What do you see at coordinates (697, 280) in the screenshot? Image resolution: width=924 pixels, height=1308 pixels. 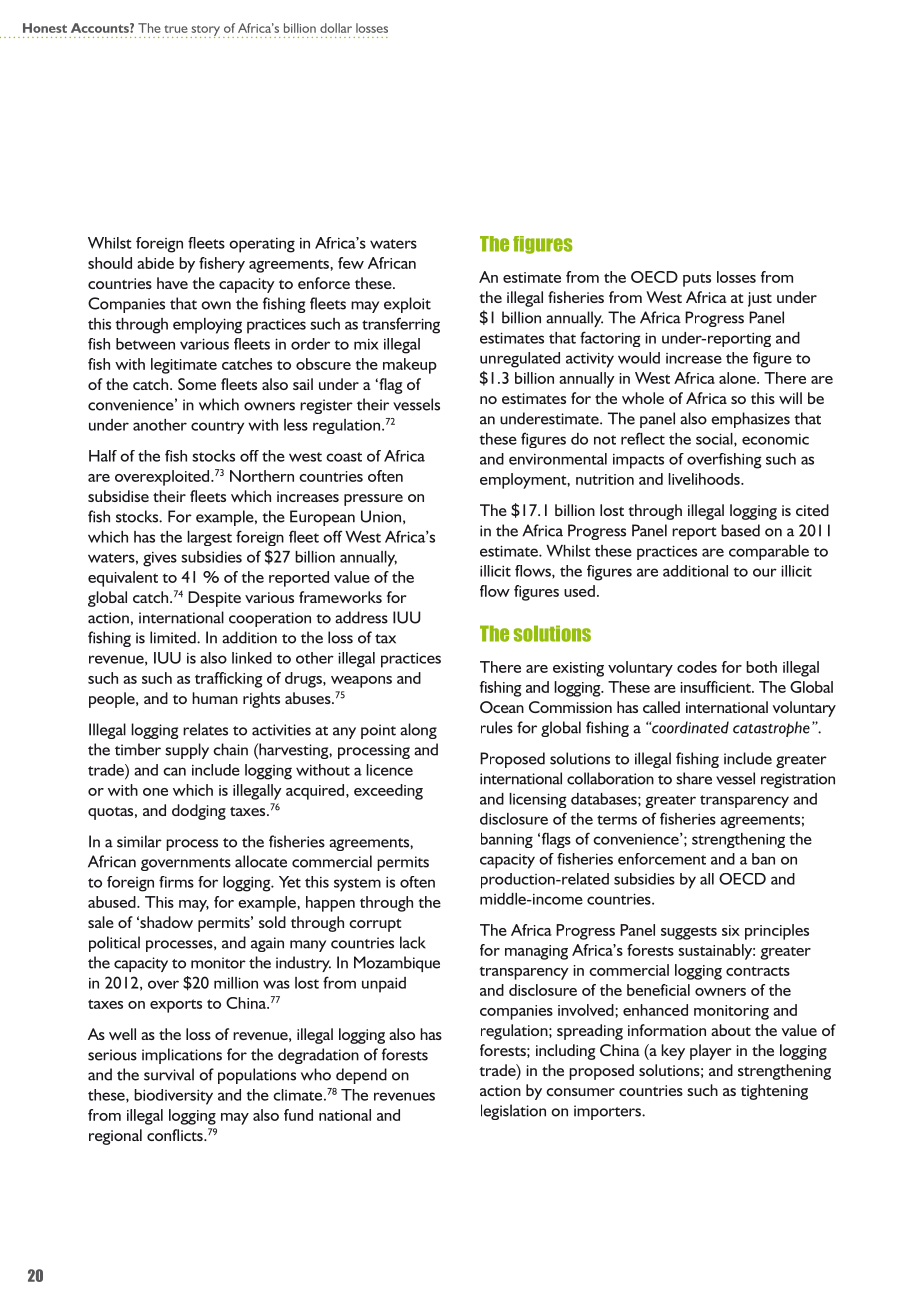 I see `puts` at bounding box center [697, 280].
